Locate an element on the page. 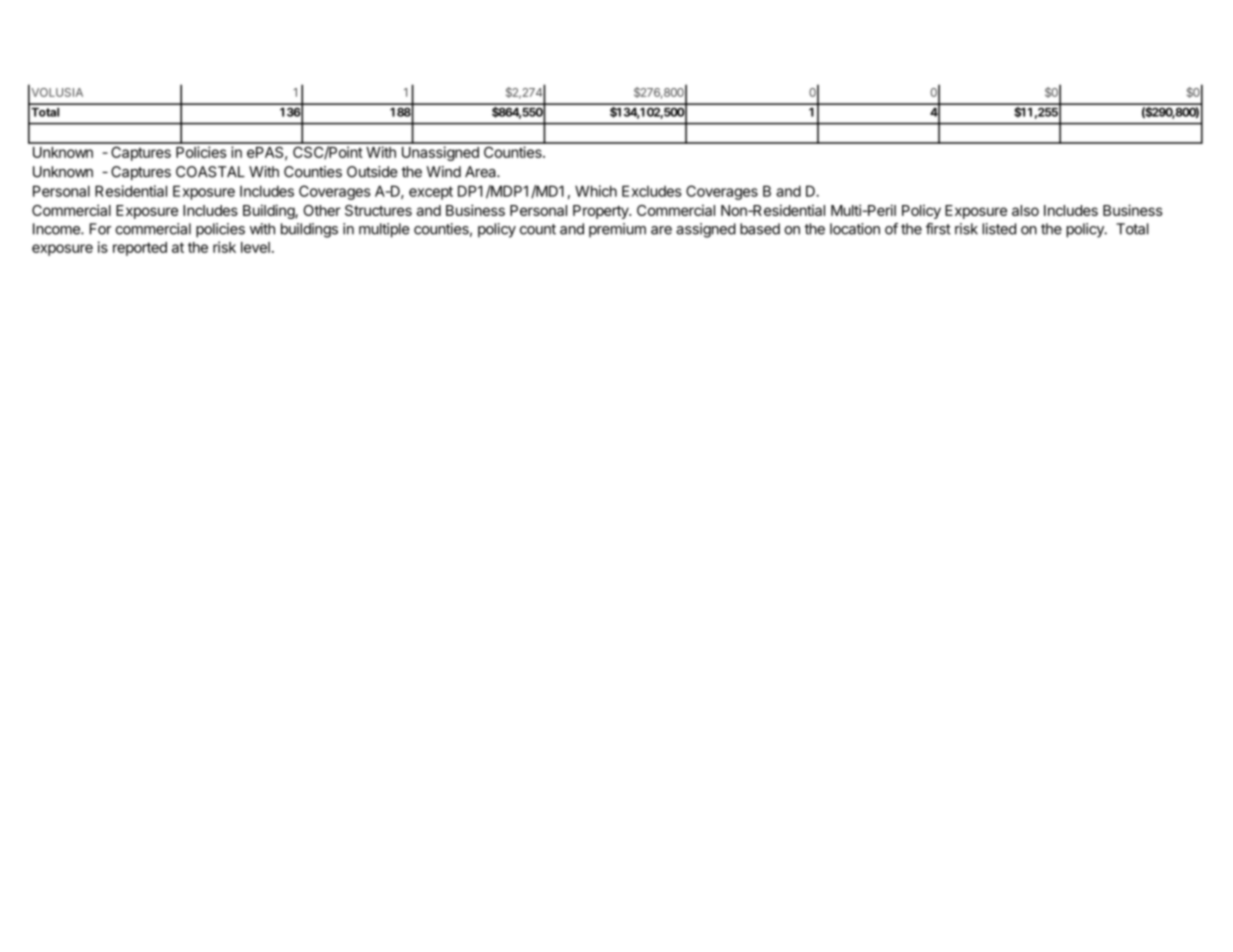  Wind is located at coordinates (443, 172).
